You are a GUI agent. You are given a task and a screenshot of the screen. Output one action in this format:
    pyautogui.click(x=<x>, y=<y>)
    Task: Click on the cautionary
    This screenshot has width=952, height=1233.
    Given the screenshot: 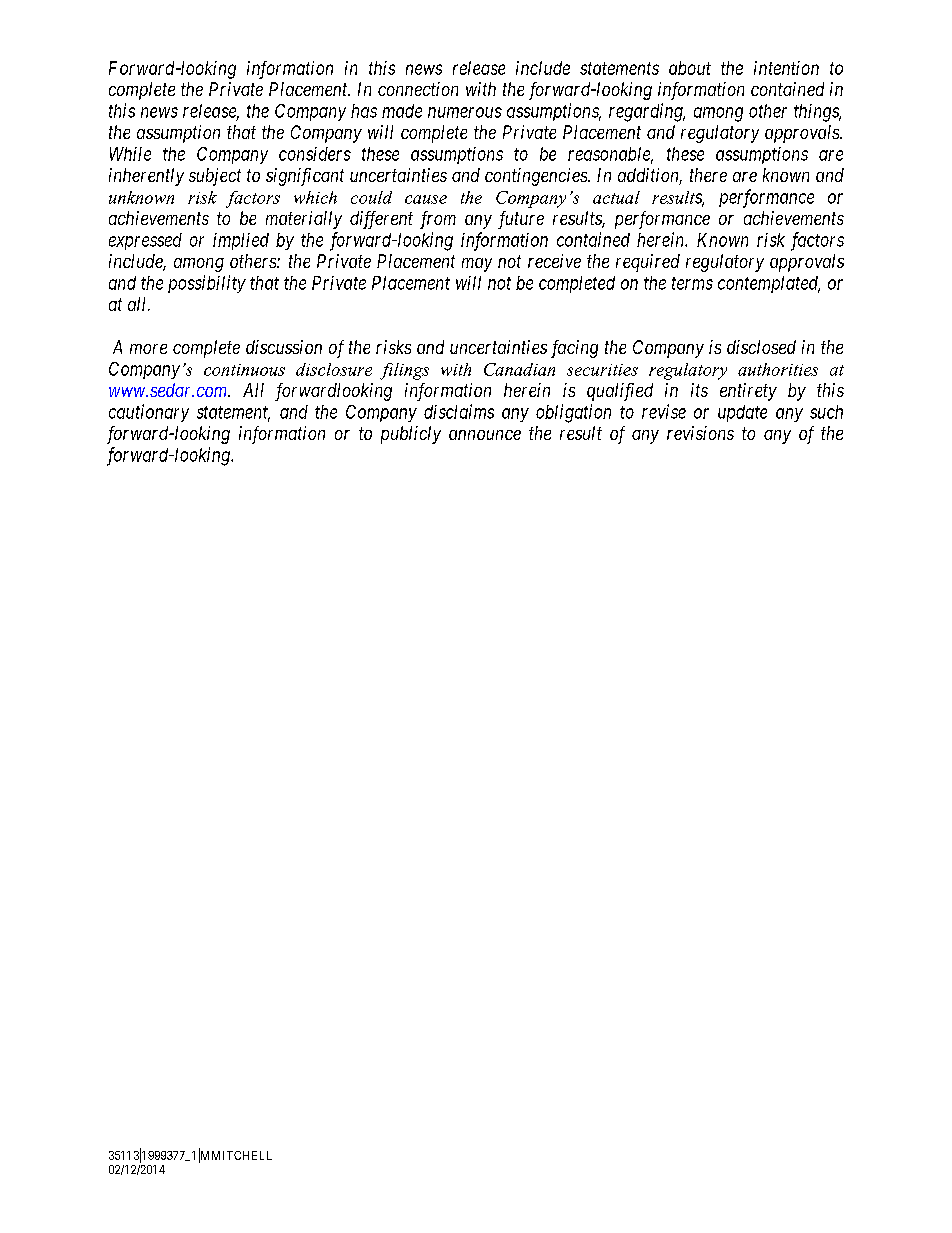 What is the action you would take?
    pyautogui.click(x=149, y=413)
